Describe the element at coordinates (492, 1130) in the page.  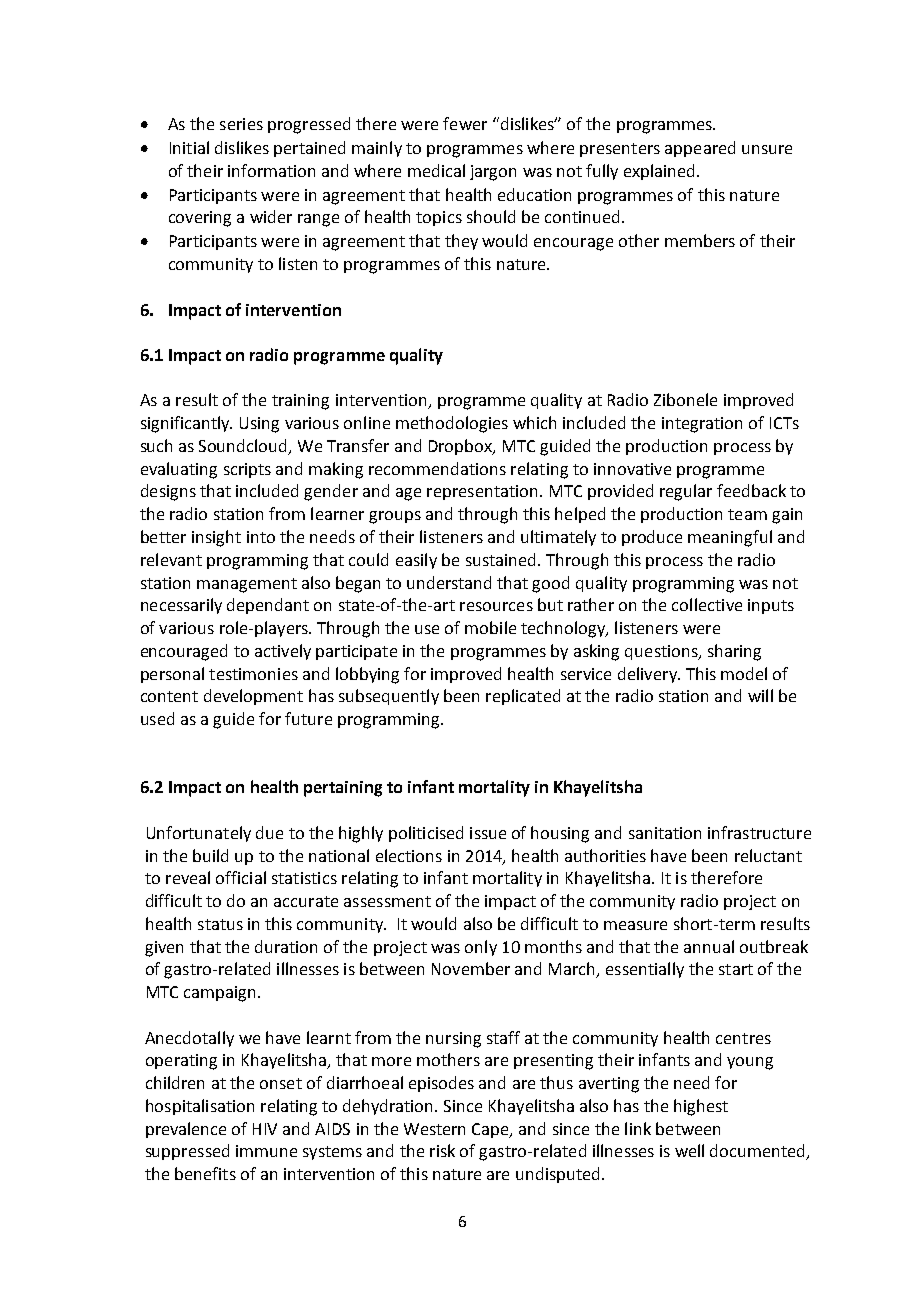
I see `Cape` at that location.
